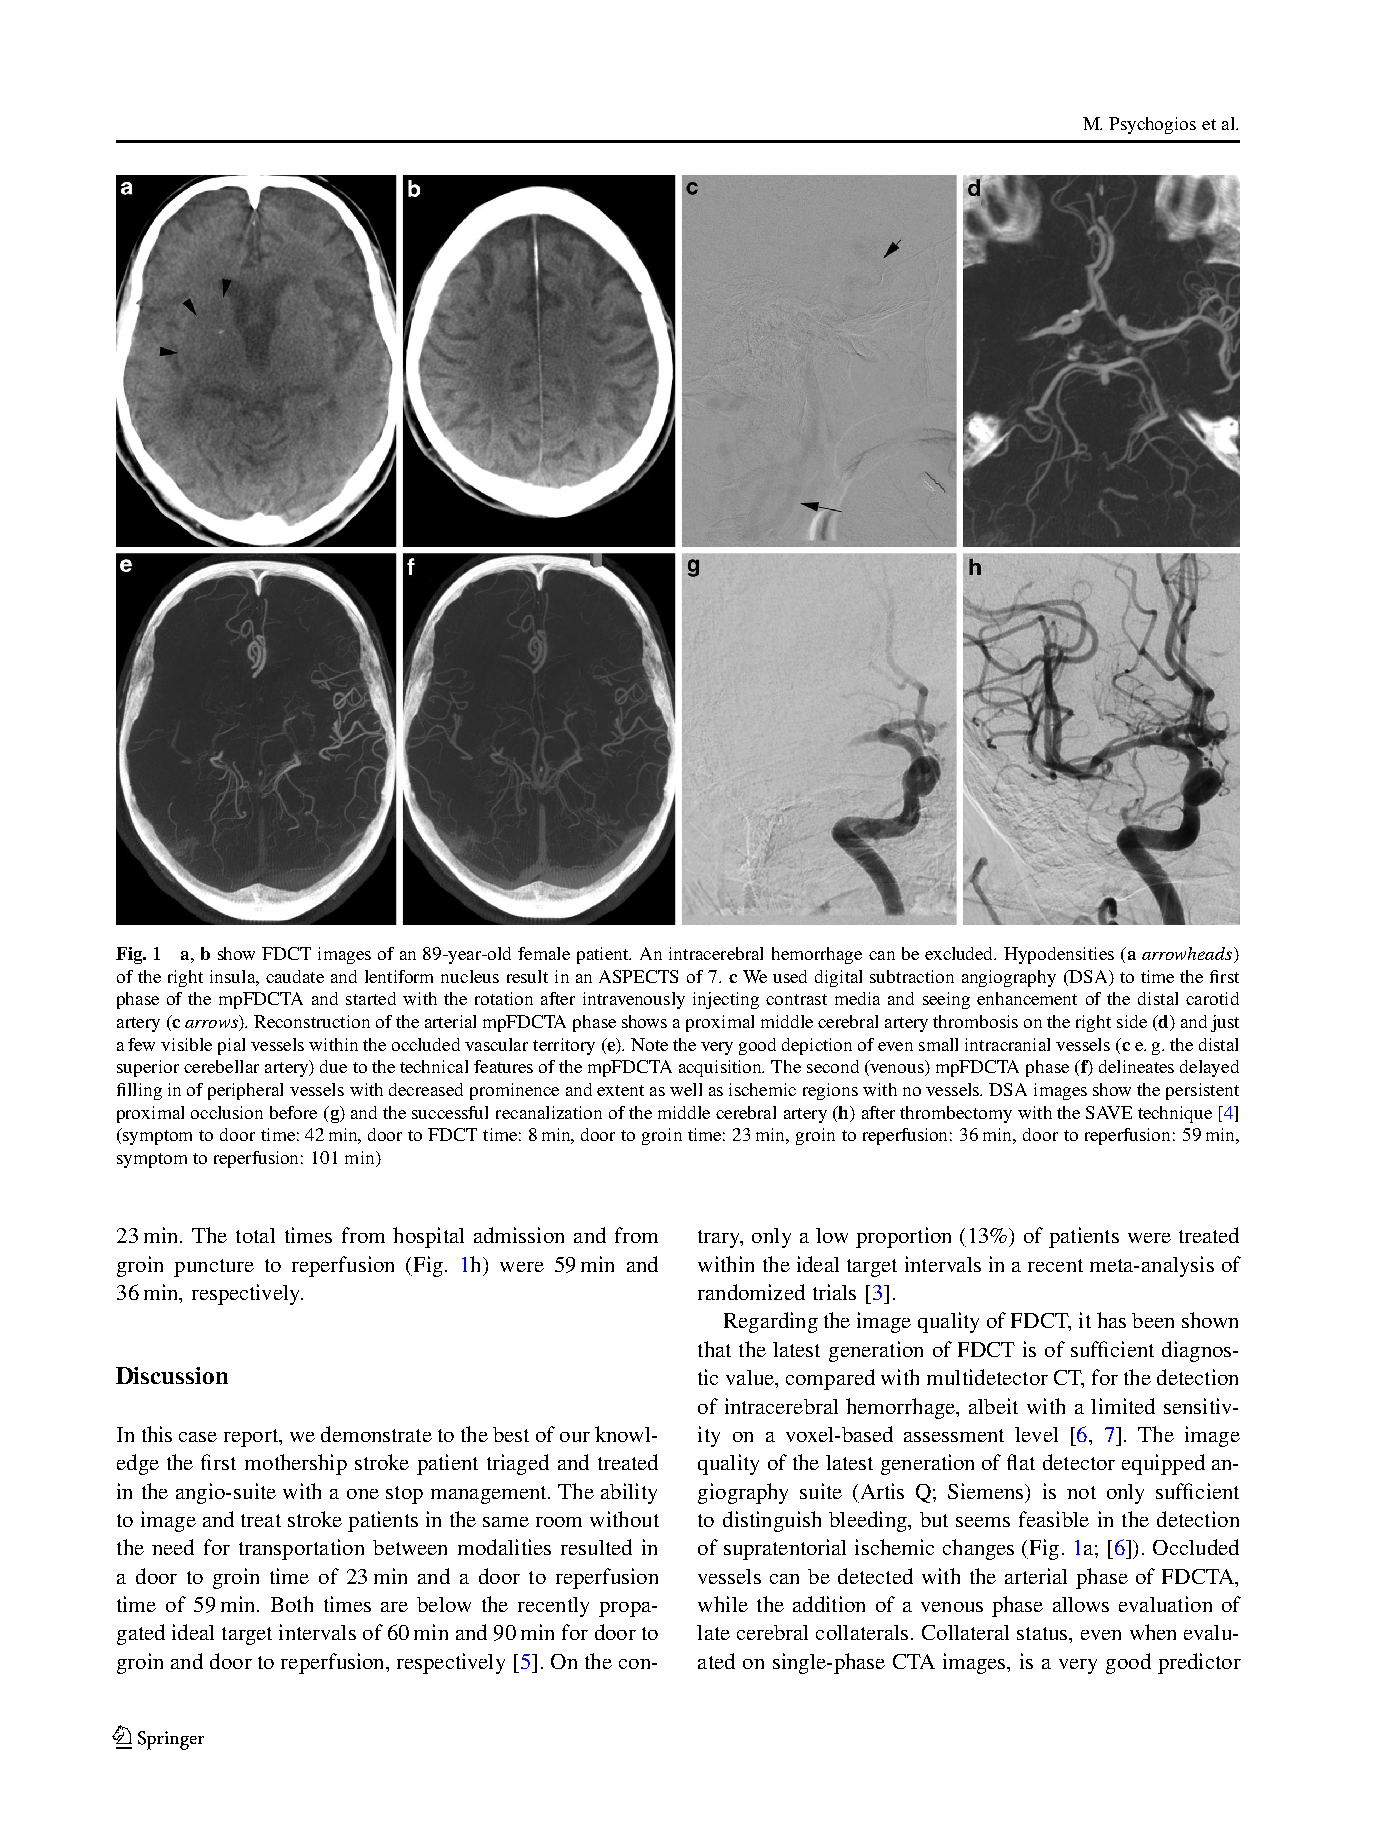 Image resolution: width=1395 pixels, height=1841 pixels. What do you see at coordinates (371, 998) in the page?
I see `started` at bounding box center [371, 998].
